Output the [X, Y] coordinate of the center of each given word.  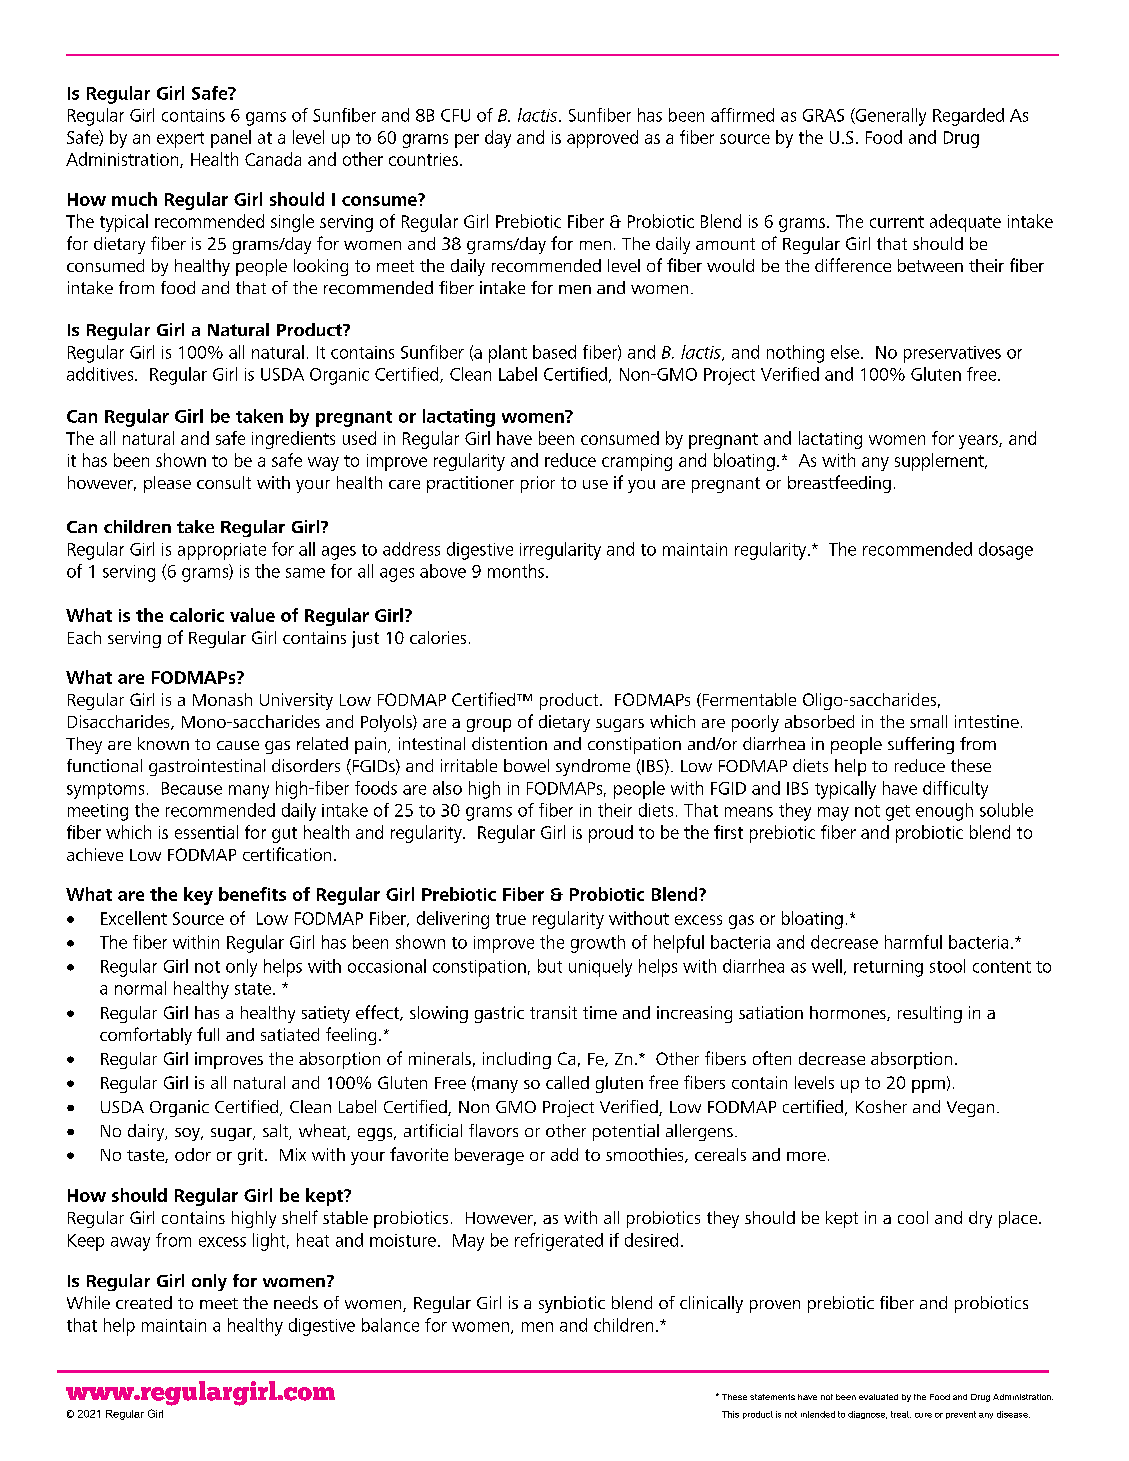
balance [390, 1325]
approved [602, 139]
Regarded [968, 117]
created [144, 1302]
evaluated [878, 1397]
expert [180, 140]
